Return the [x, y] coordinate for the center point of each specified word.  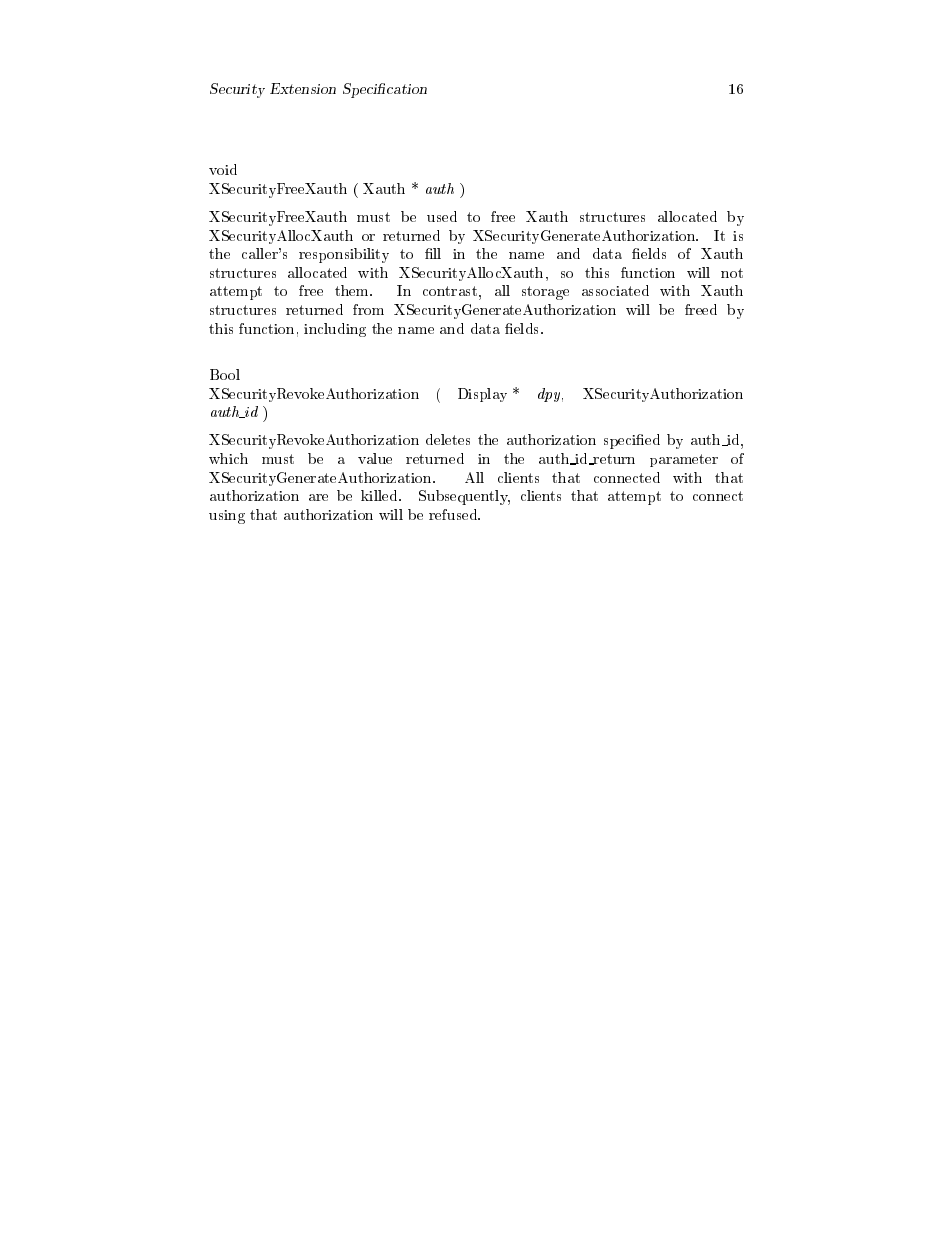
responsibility [344, 255]
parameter [684, 460]
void [223, 169]
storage [545, 293]
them [353, 290]
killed [380, 495]
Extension [303, 88]
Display [482, 395]
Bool [225, 374]
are [318, 497]
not [732, 273]
